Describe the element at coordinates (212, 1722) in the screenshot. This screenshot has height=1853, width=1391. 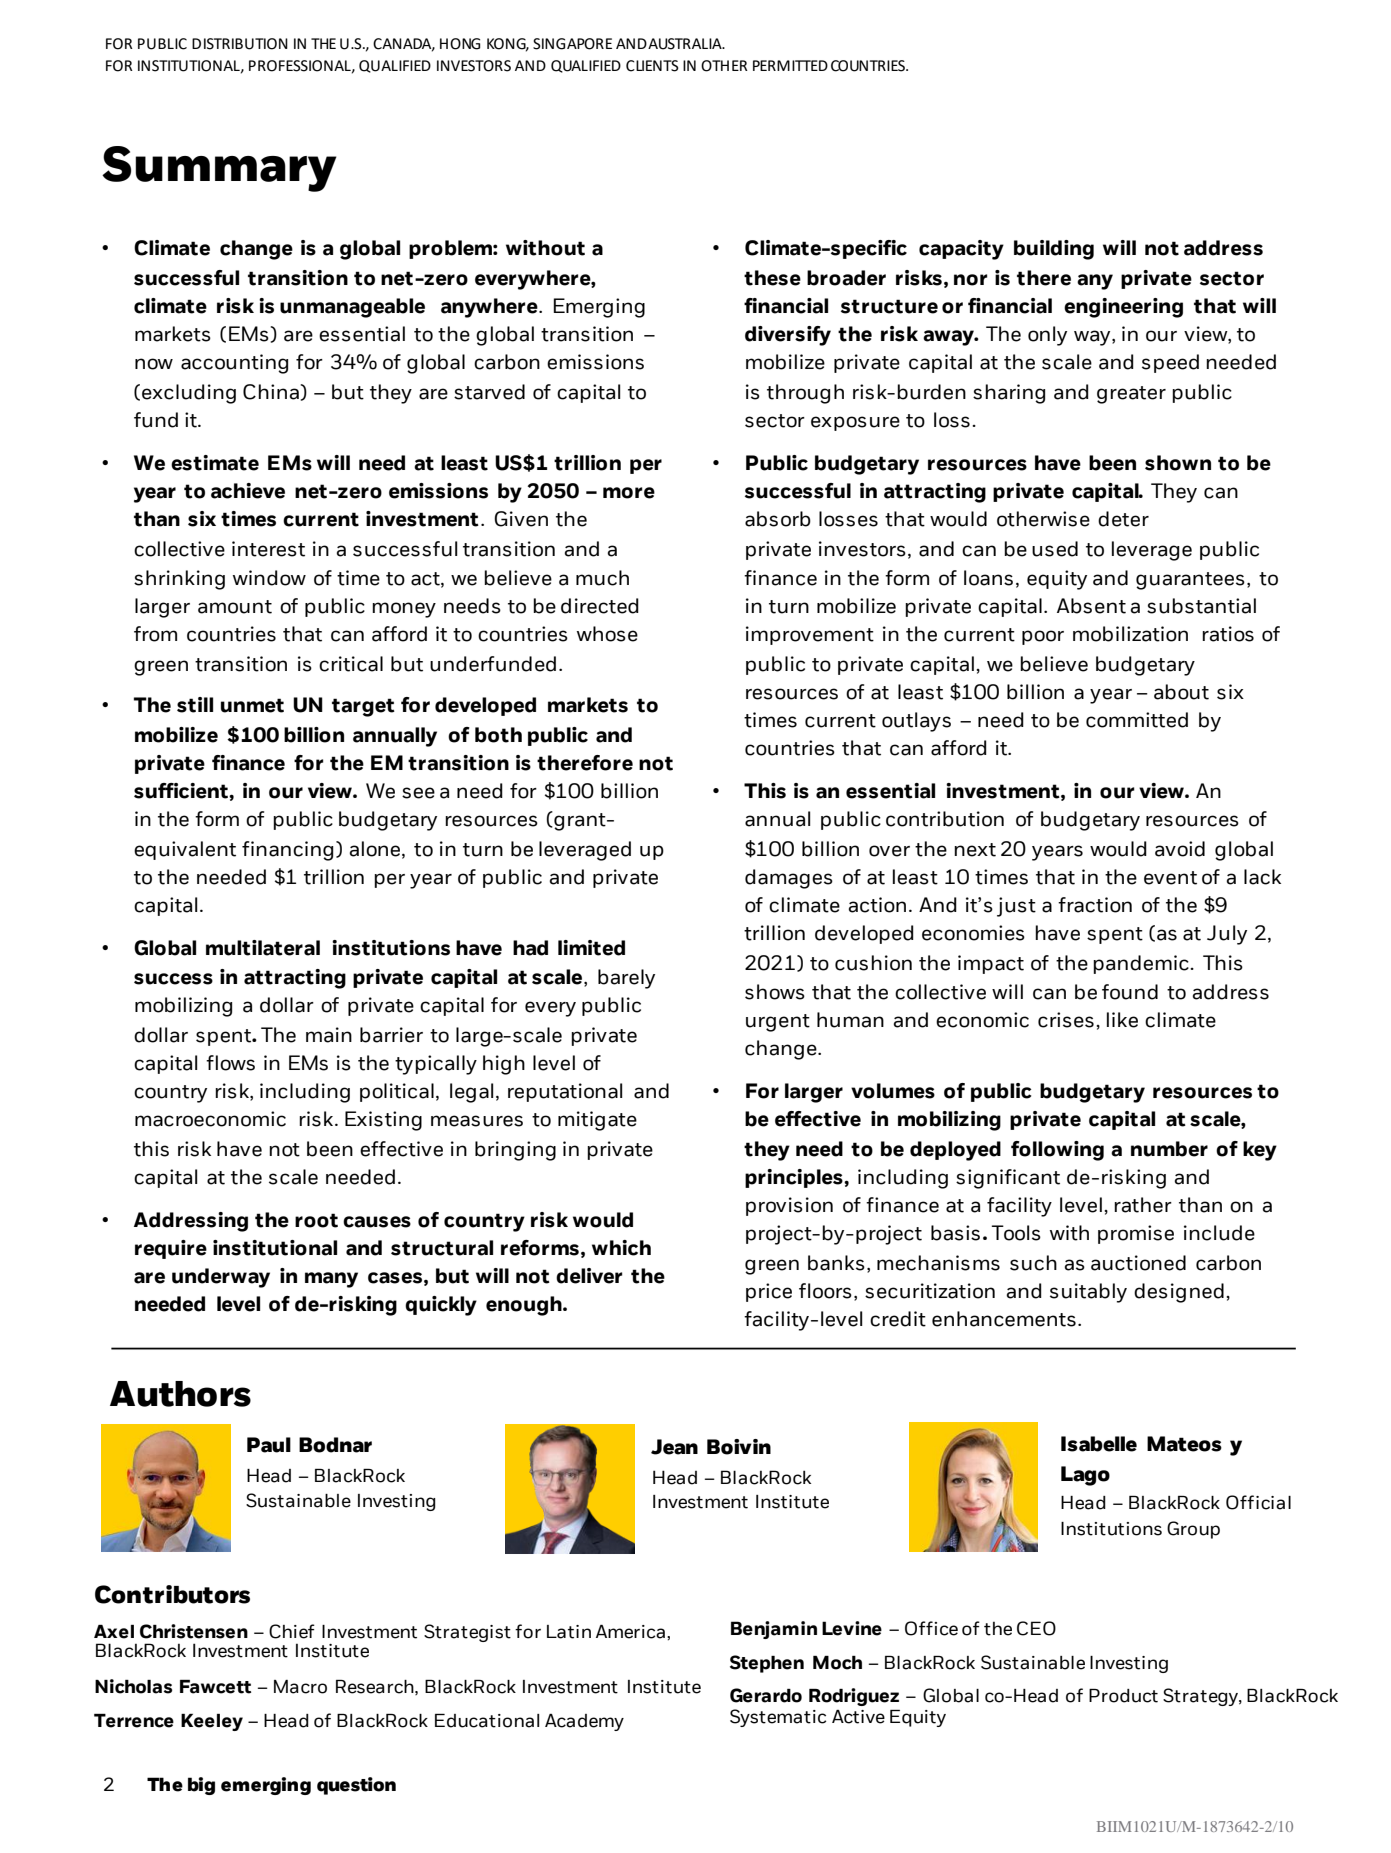
I see `Keeley` at that location.
